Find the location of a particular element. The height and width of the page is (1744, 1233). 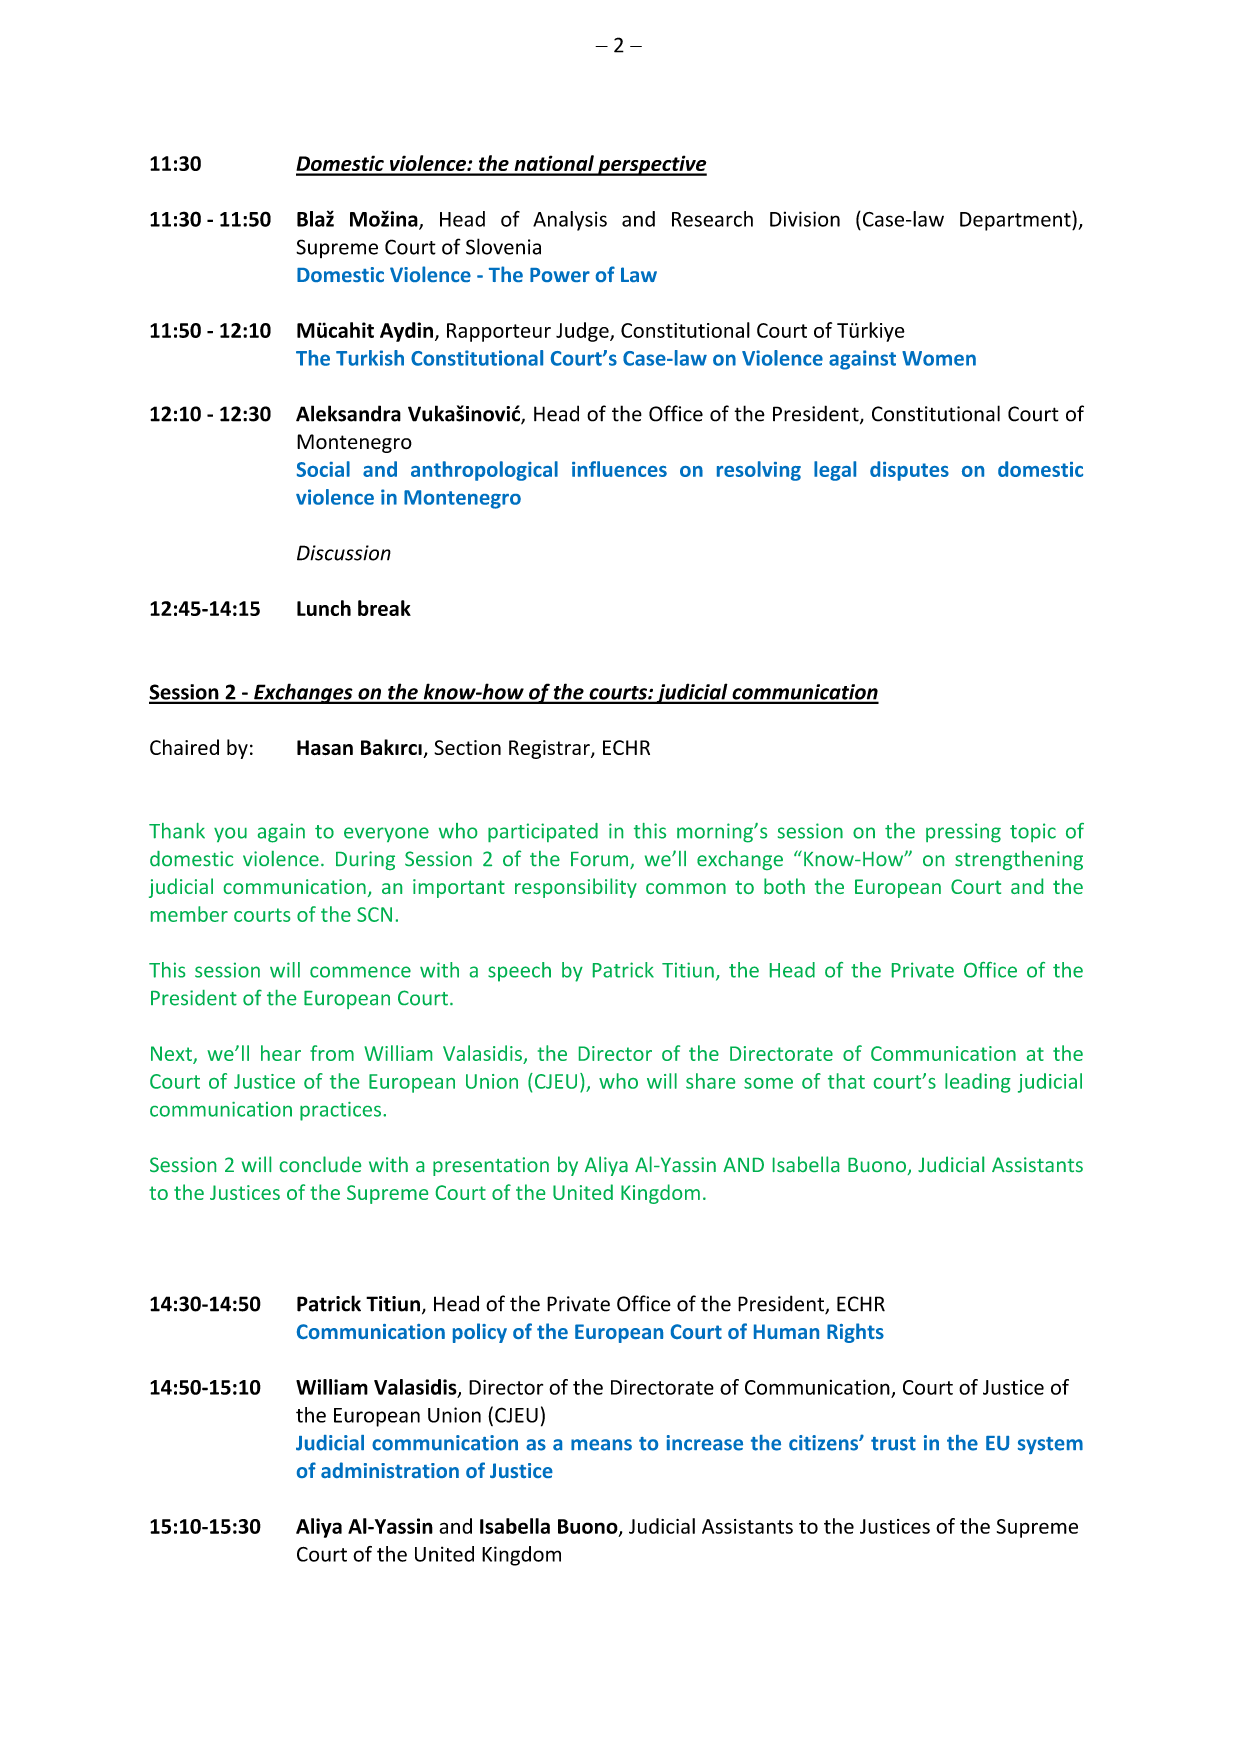

pressing is located at coordinates (963, 833).
